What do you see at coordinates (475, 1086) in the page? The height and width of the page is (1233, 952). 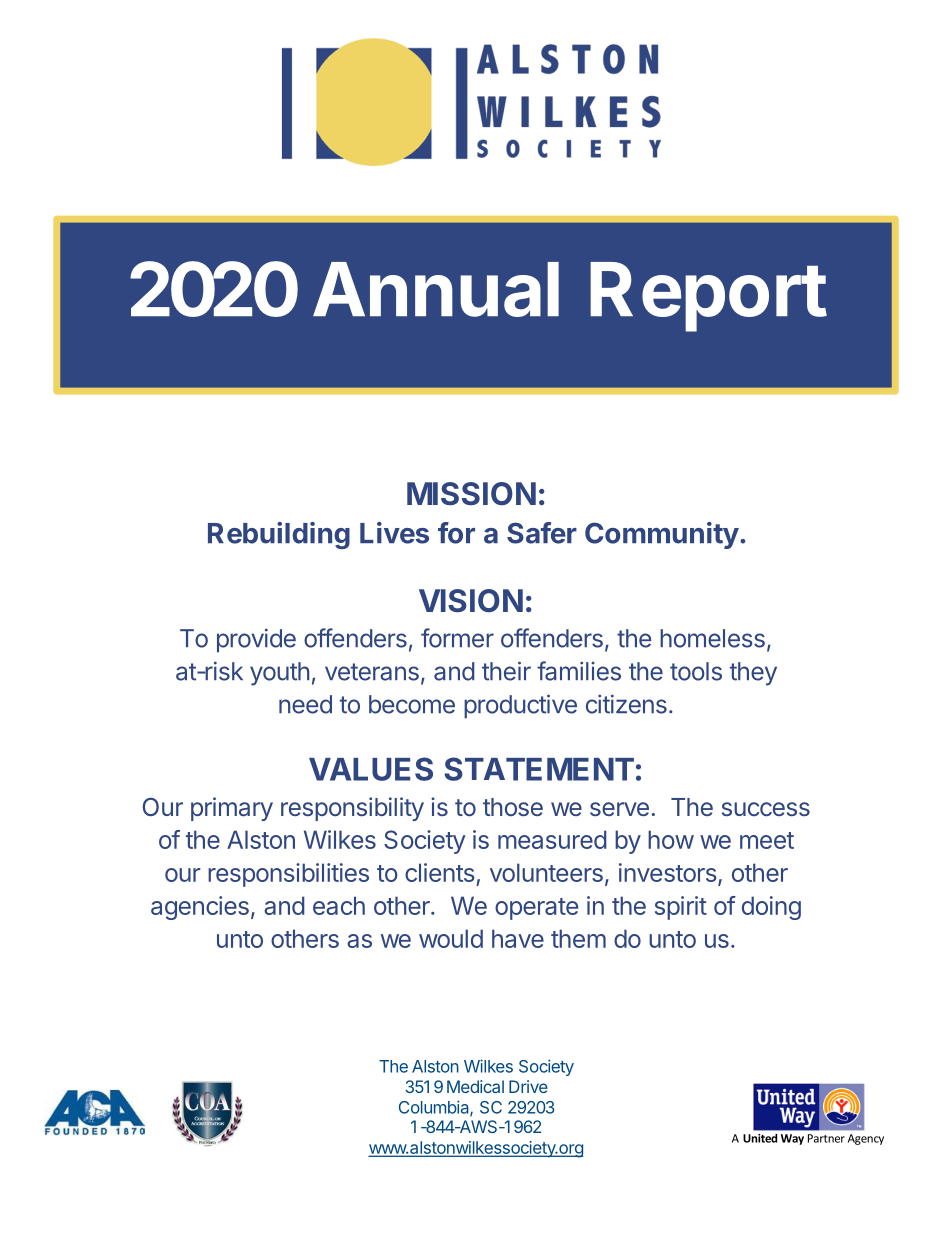 I see `Medical` at bounding box center [475, 1086].
